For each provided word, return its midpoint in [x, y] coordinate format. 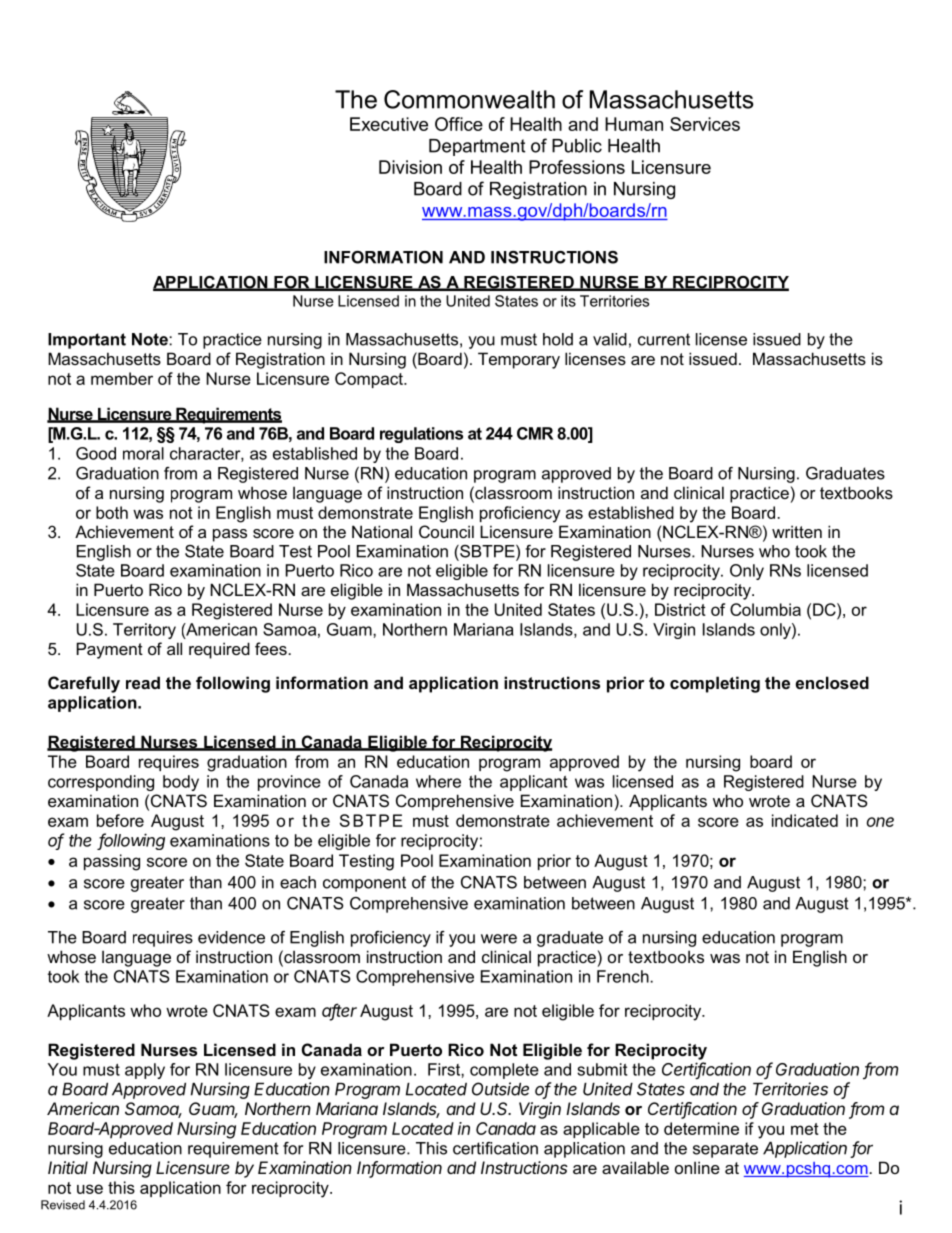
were [499, 939]
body [181, 783]
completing [715, 684]
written [797, 531]
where [438, 781]
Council [446, 531]
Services [705, 124]
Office [459, 124]
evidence [231, 937]
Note [151, 339]
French [624, 976]
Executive [389, 124]
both [112, 512]
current [664, 339]
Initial [68, 1167]
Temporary [519, 360]
